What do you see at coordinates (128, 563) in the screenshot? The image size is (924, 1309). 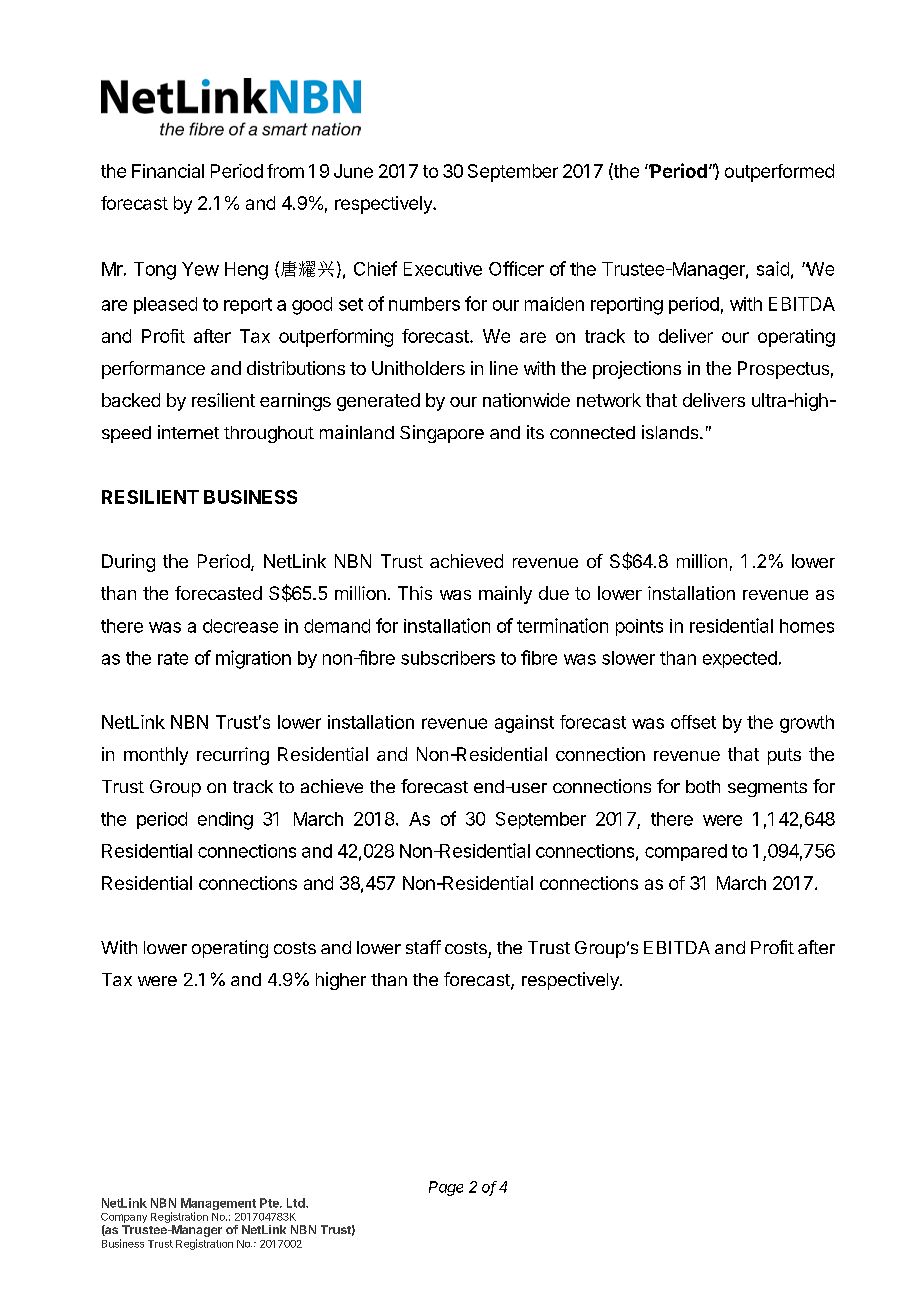 I see `During` at bounding box center [128, 563].
